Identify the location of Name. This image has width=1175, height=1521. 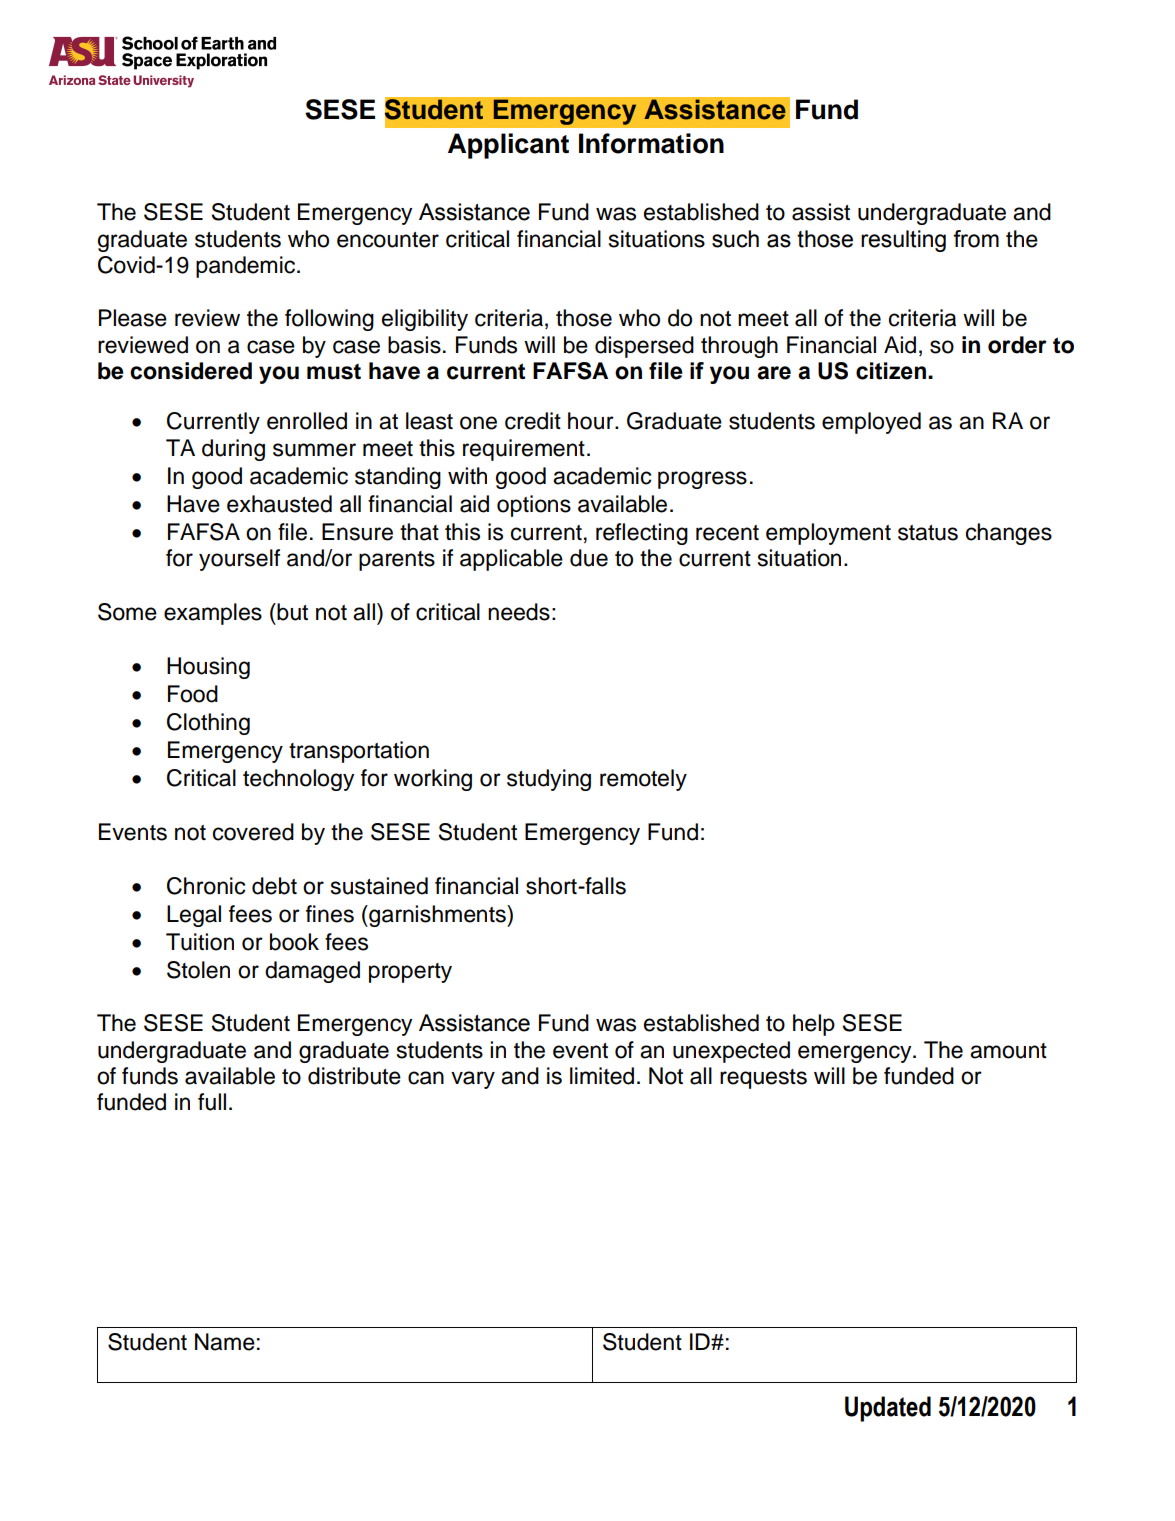
(225, 1342).
